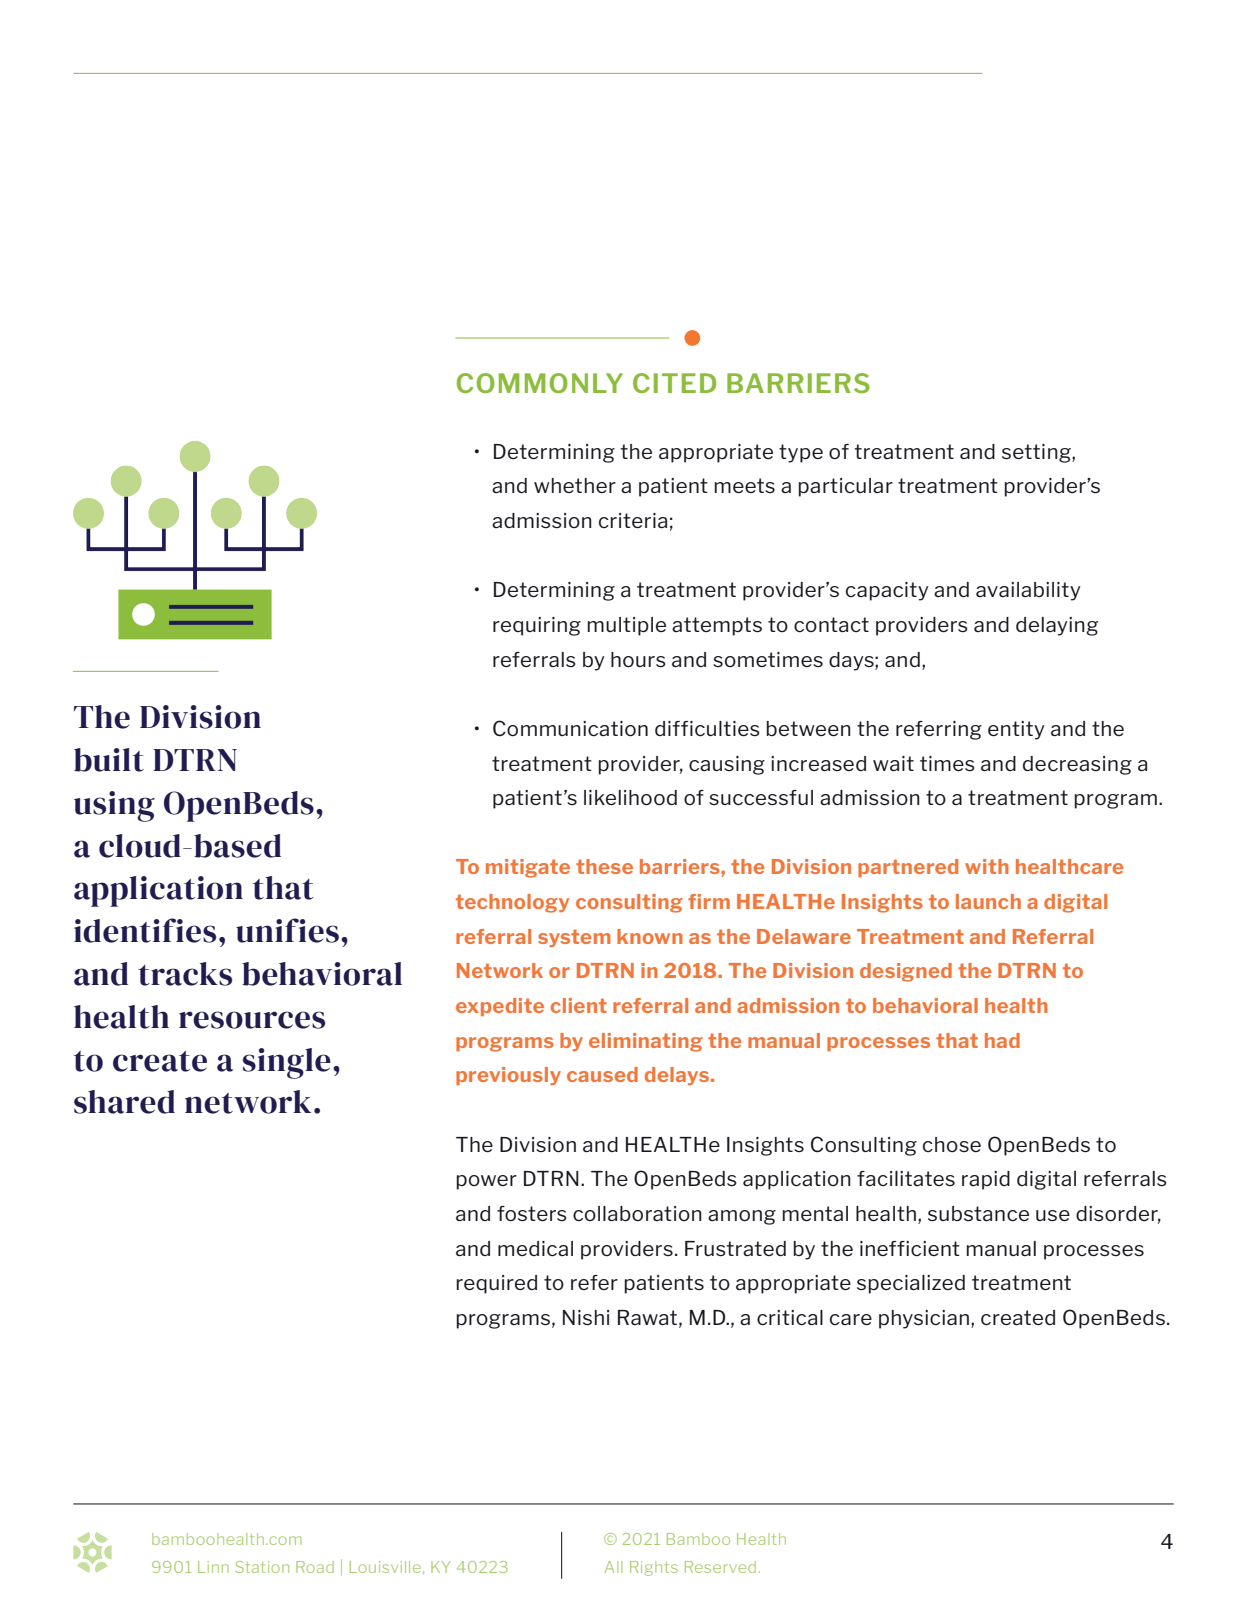 Image resolution: width=1247 pixels, height=1614 pixels. Describe the element at coordinates (1037, 453) in the document. I see `setting` at that location.
